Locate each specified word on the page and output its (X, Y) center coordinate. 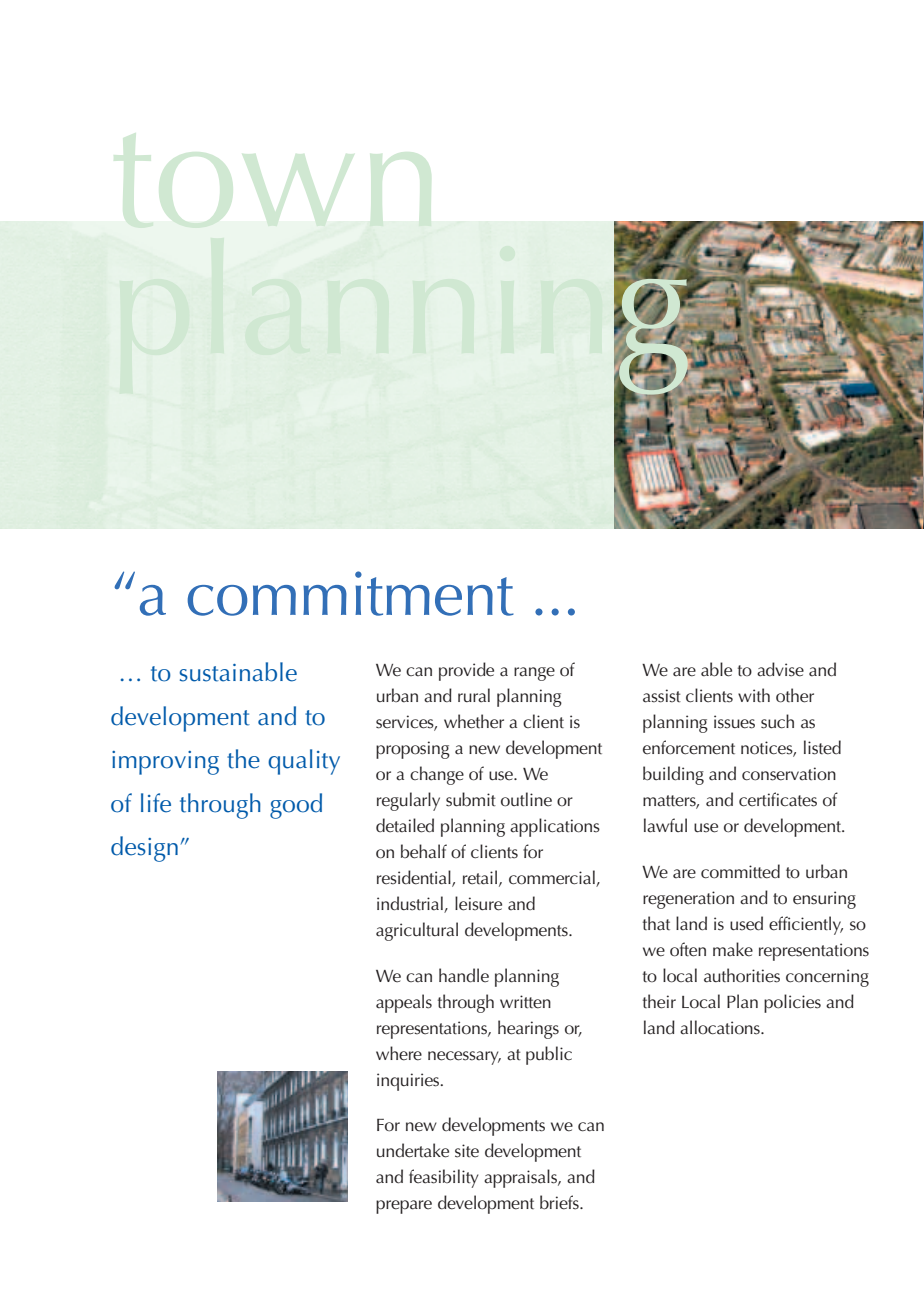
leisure (478, 903)
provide (466, 671)
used (746, 923)
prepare (404, 1207)
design (144, 849)
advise (780, 669)
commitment (350, 593)
